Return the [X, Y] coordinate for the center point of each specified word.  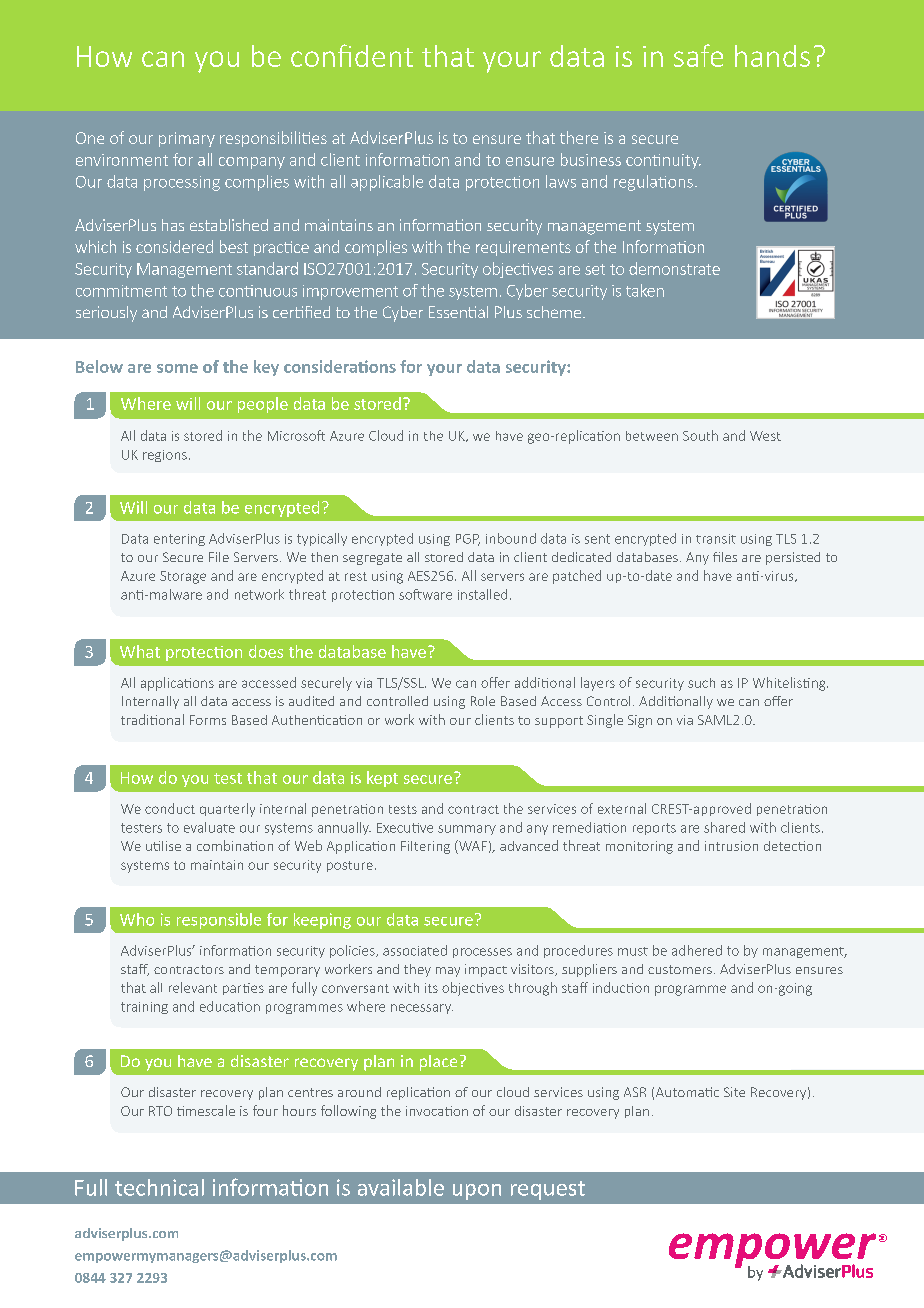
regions [165, 456]
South [700, 435]
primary [187, 139]
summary [467, 830]
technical [159, 1187]
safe [698, 55]
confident [352, 55]
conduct [170, 808]
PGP [468, 540]
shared [724, 827]
